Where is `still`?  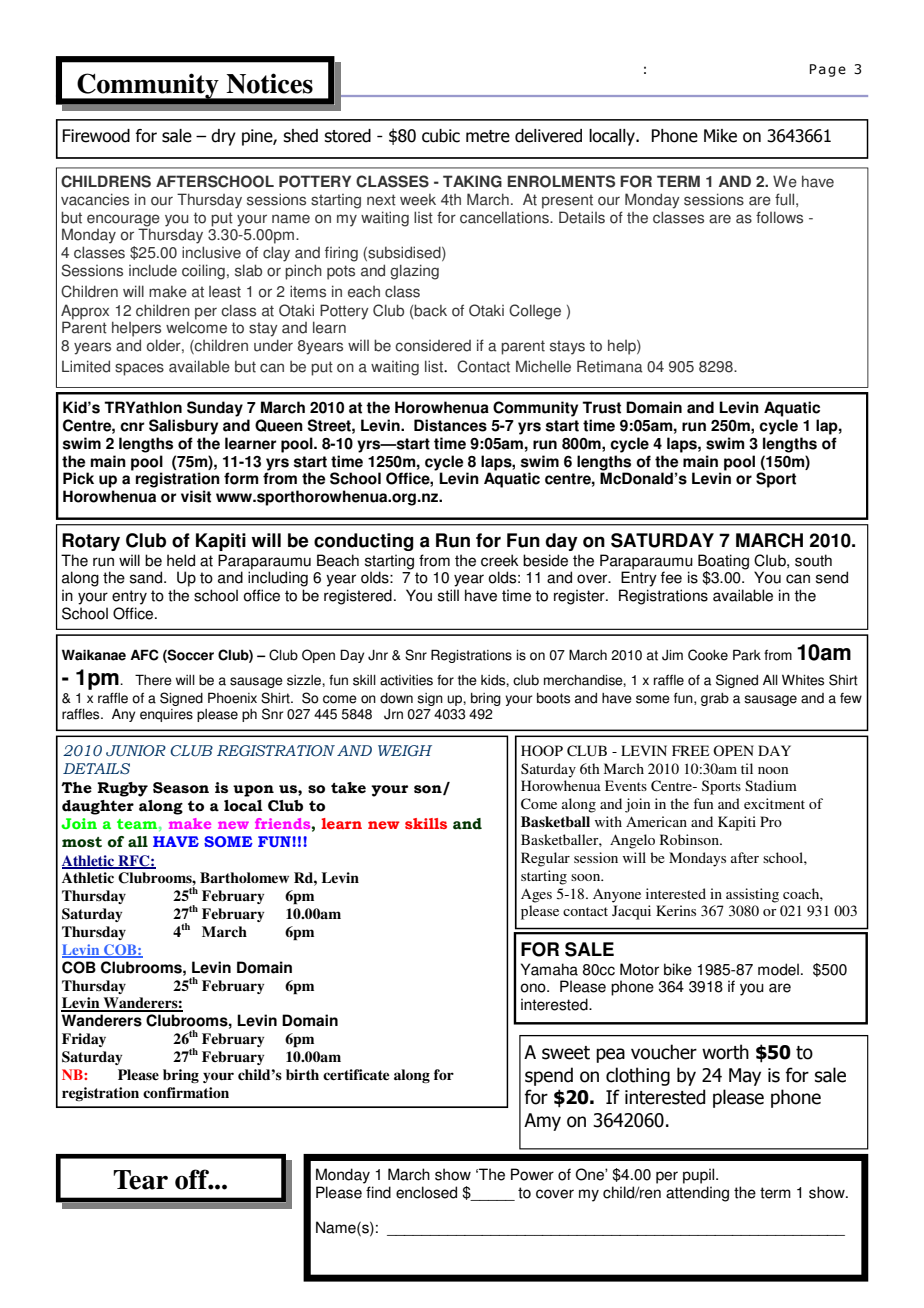
still is located at coordinates (448, 595).
